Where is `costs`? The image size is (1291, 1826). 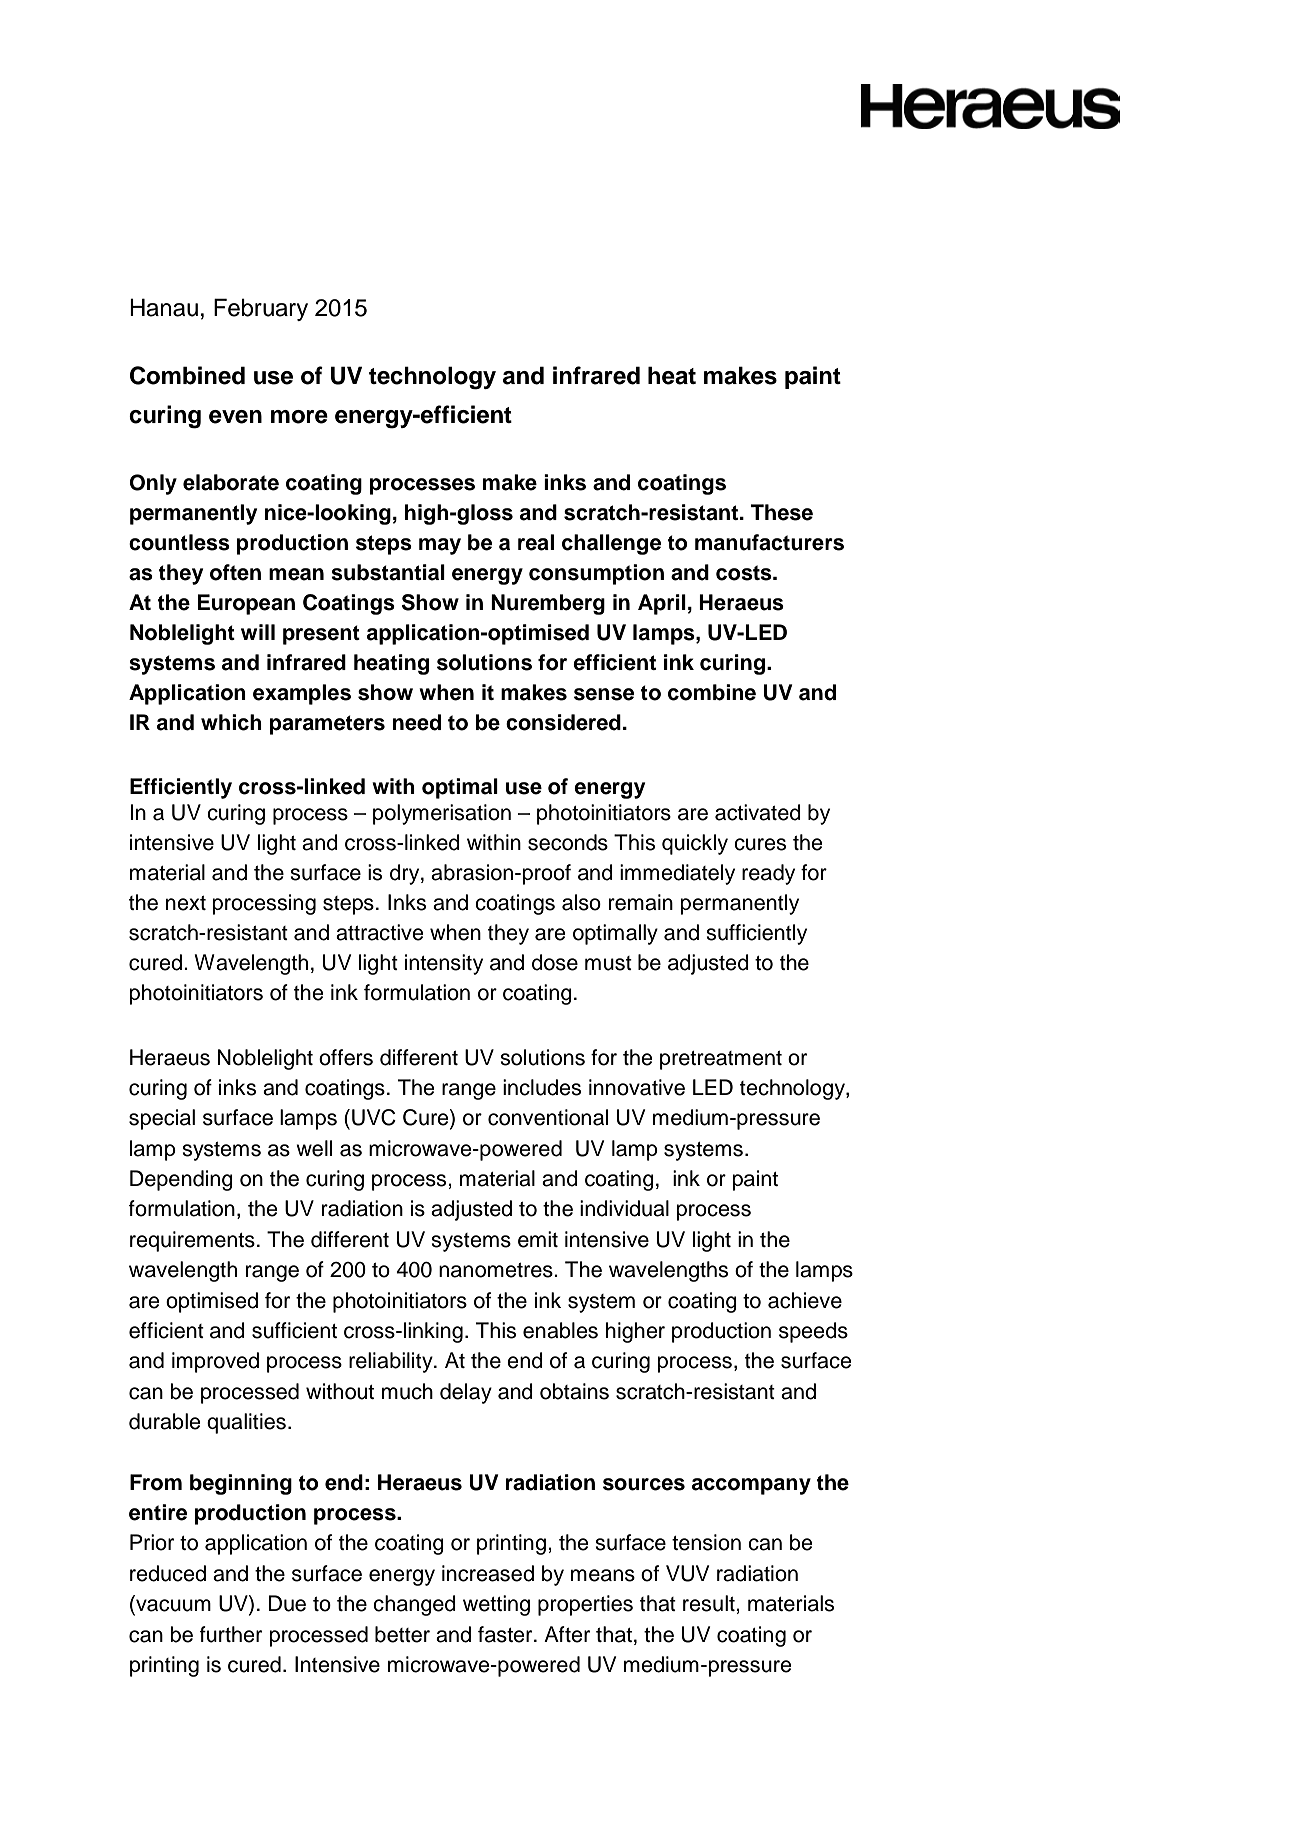 costs is located at coordinates (745, 573).
